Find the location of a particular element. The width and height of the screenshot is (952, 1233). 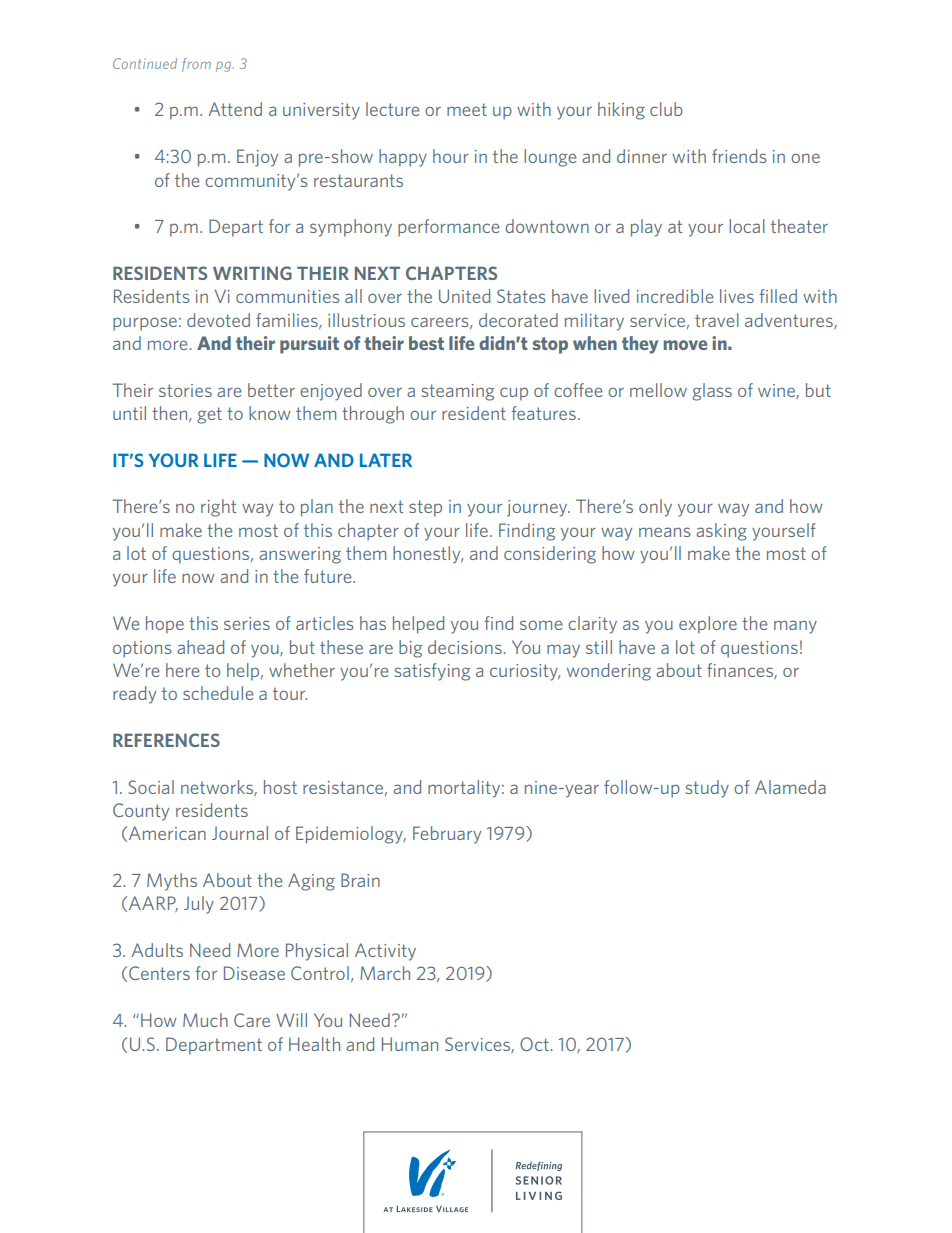

asking is located at coordinates (721, 532).
